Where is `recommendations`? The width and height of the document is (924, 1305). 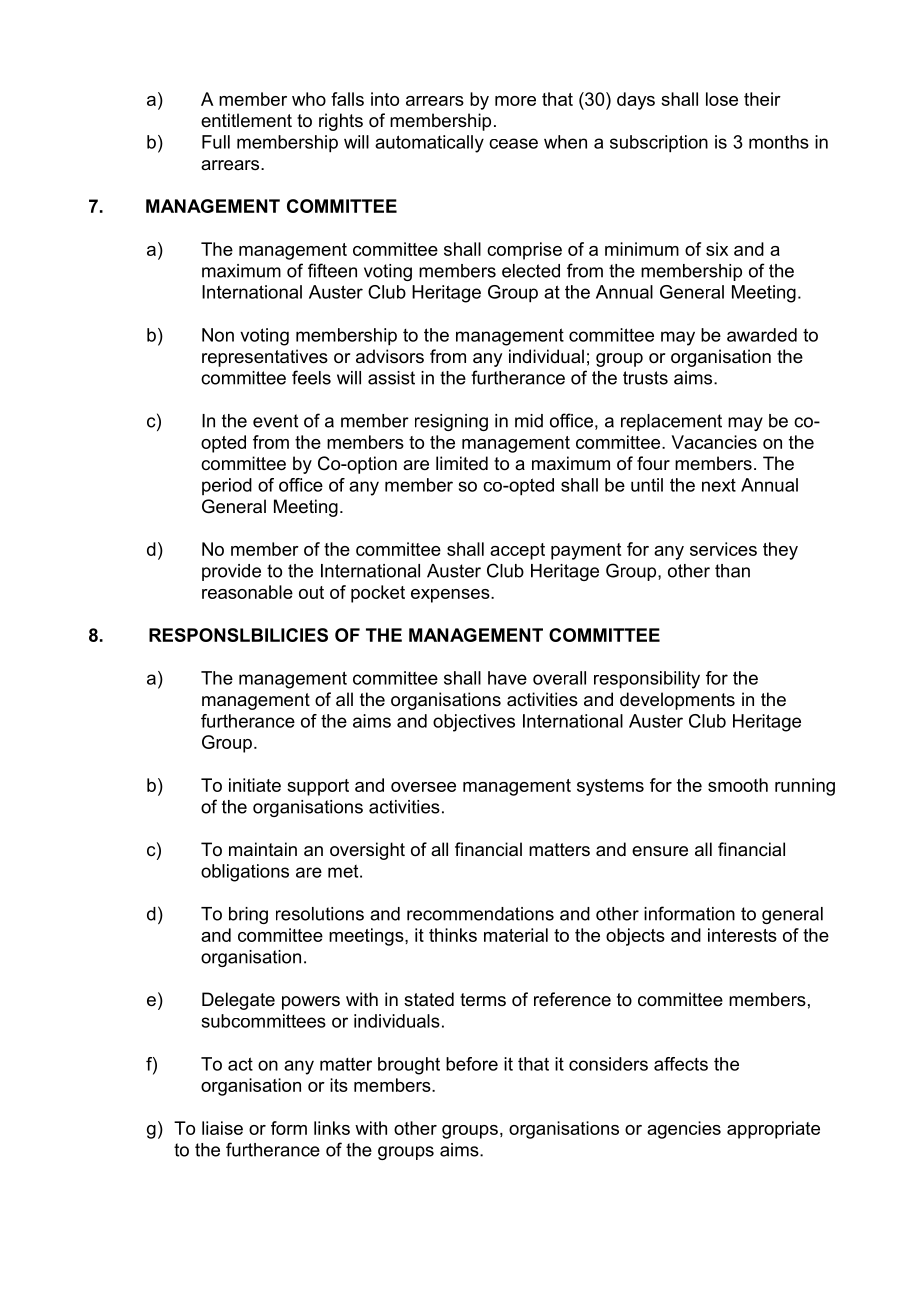
recommendations is located at coordinates (480, 914).
